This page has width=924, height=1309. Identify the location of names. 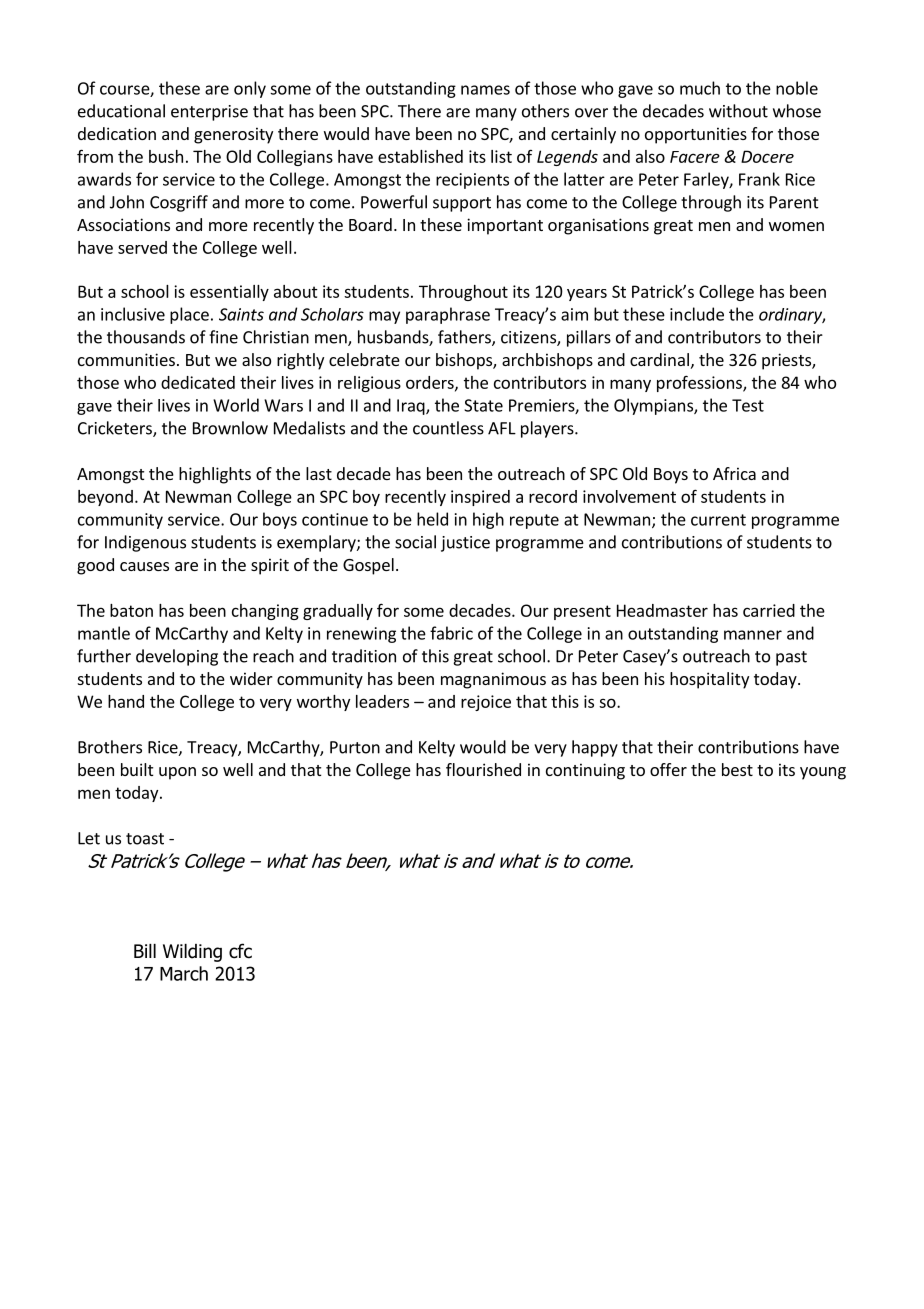
(485, 90).
